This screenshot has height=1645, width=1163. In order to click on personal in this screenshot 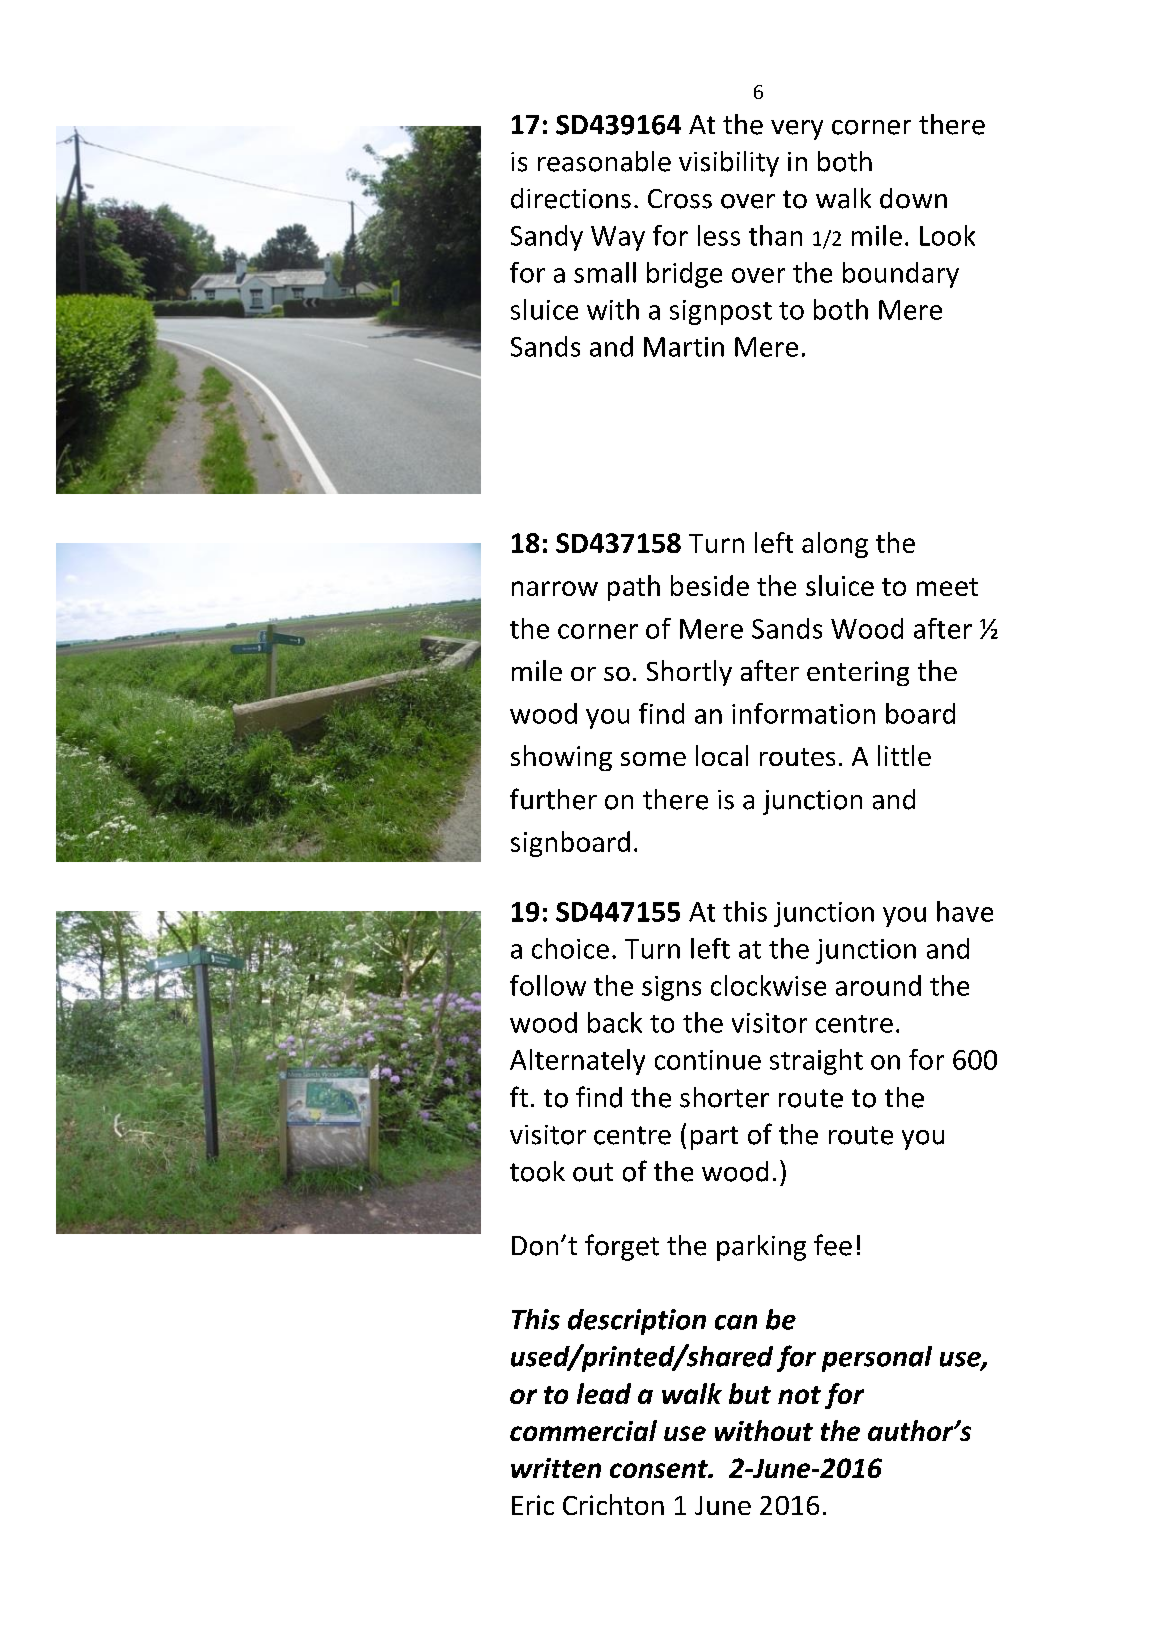, I will do `click(877, 1359)`.
